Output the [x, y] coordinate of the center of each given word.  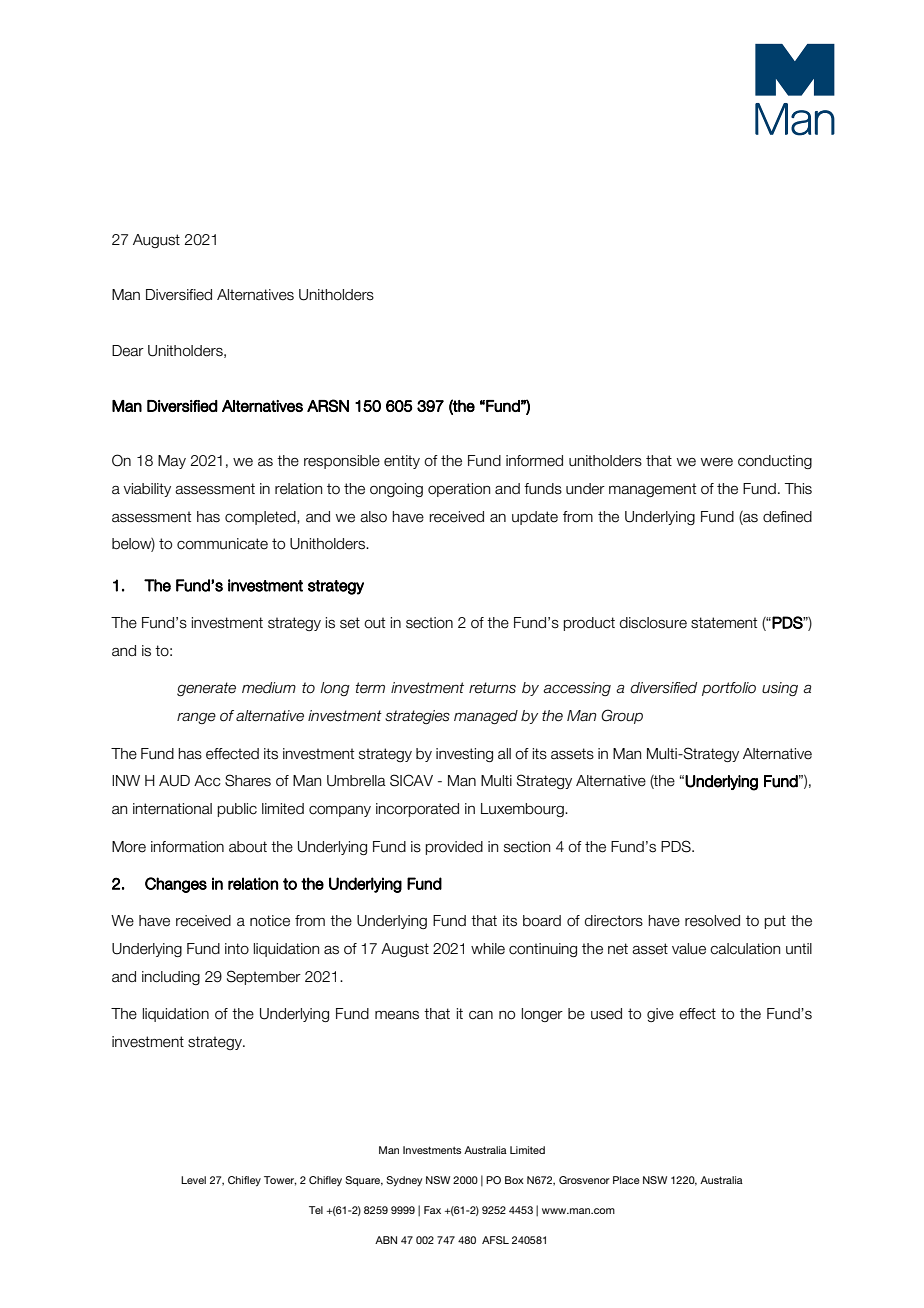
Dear [128, 351]
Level [193, 1180]
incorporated [417, 810]
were [717, 462]
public [237, 810]
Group [622, 716]
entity [402, 462]
